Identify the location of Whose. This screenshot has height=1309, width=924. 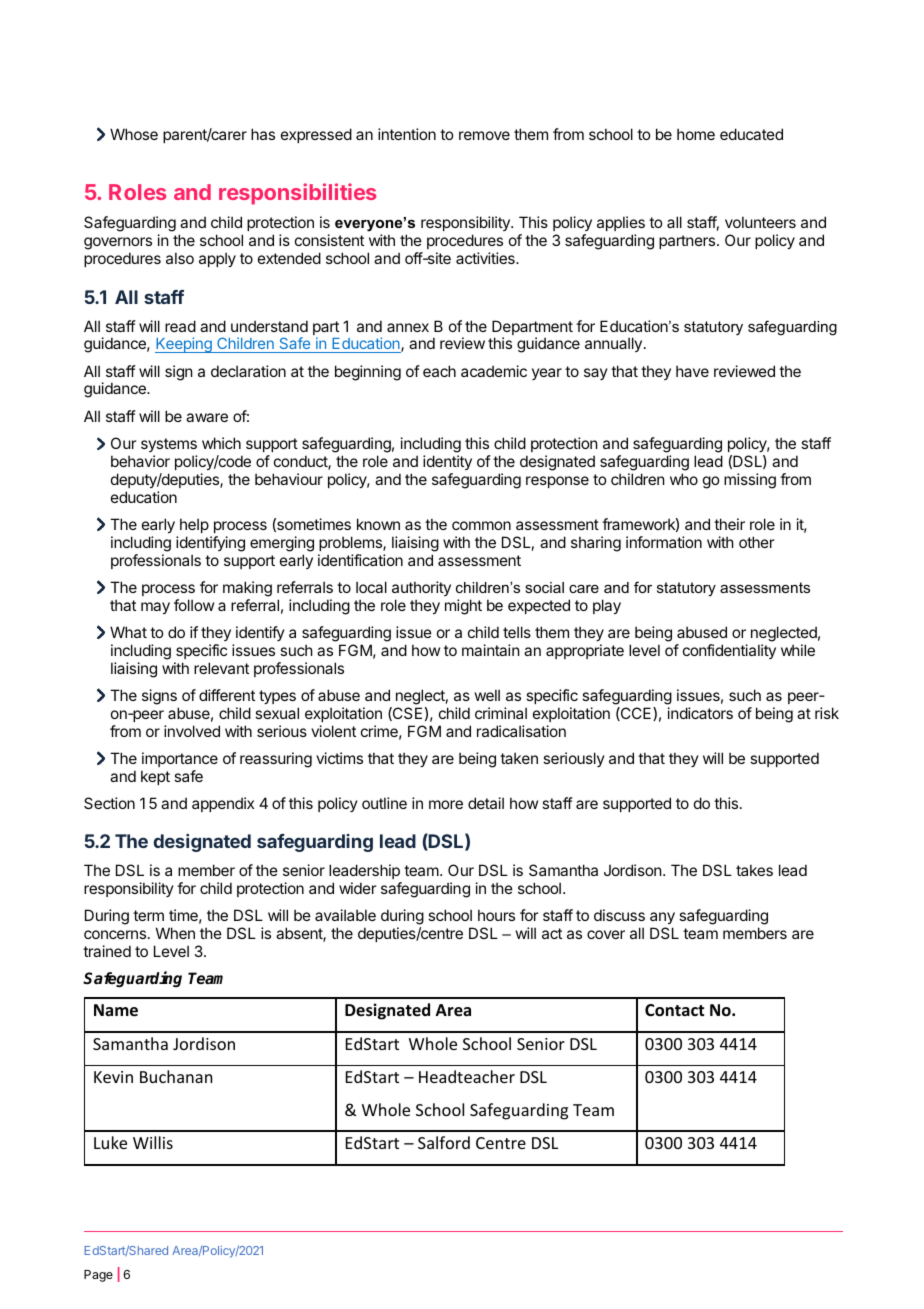
(134, 134).
